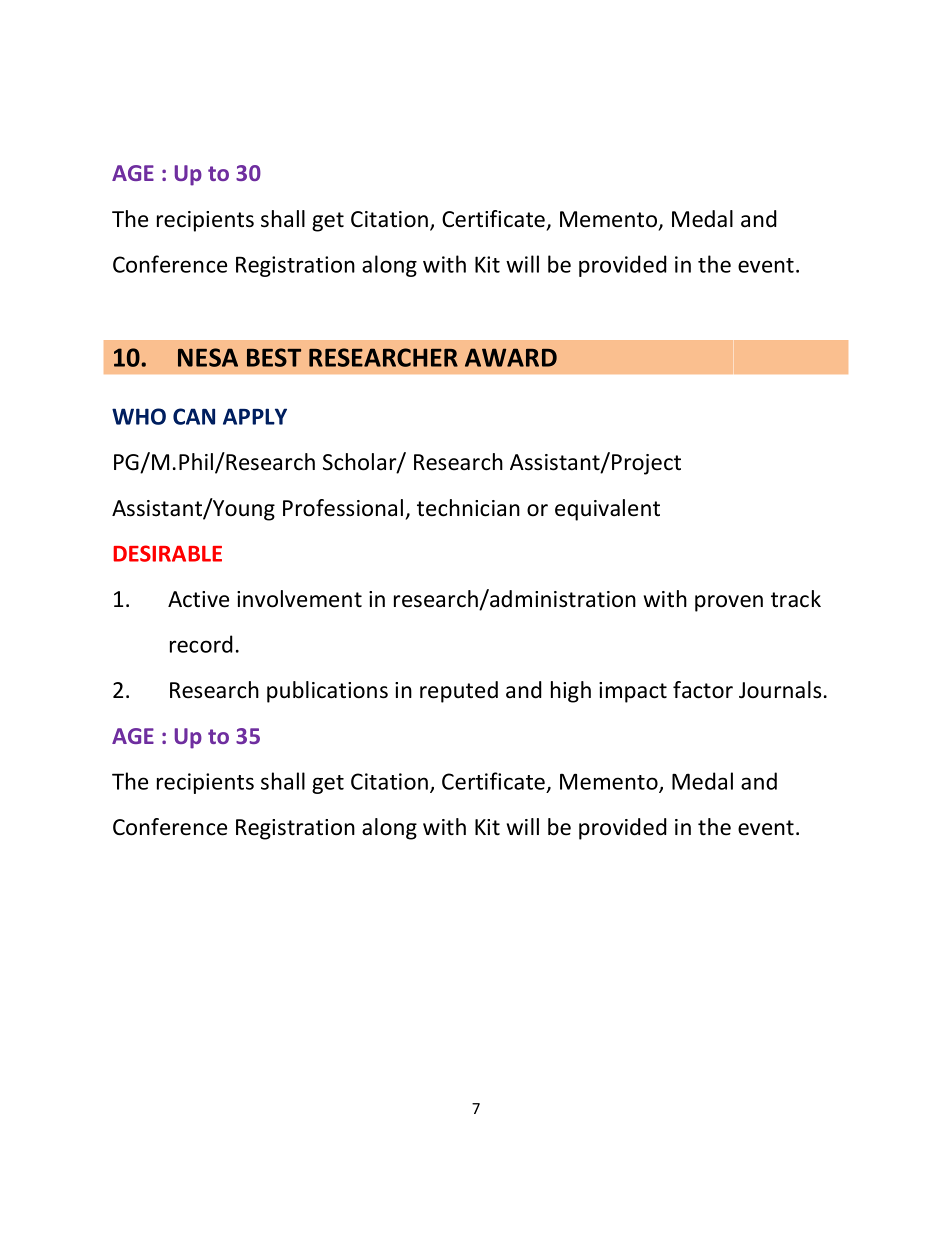 The width and height of the screenshot is (952, 1233). What do you see at coordinates (198, 599) in the screenshot?
I see `Active` at bounding box center [198, 599].
